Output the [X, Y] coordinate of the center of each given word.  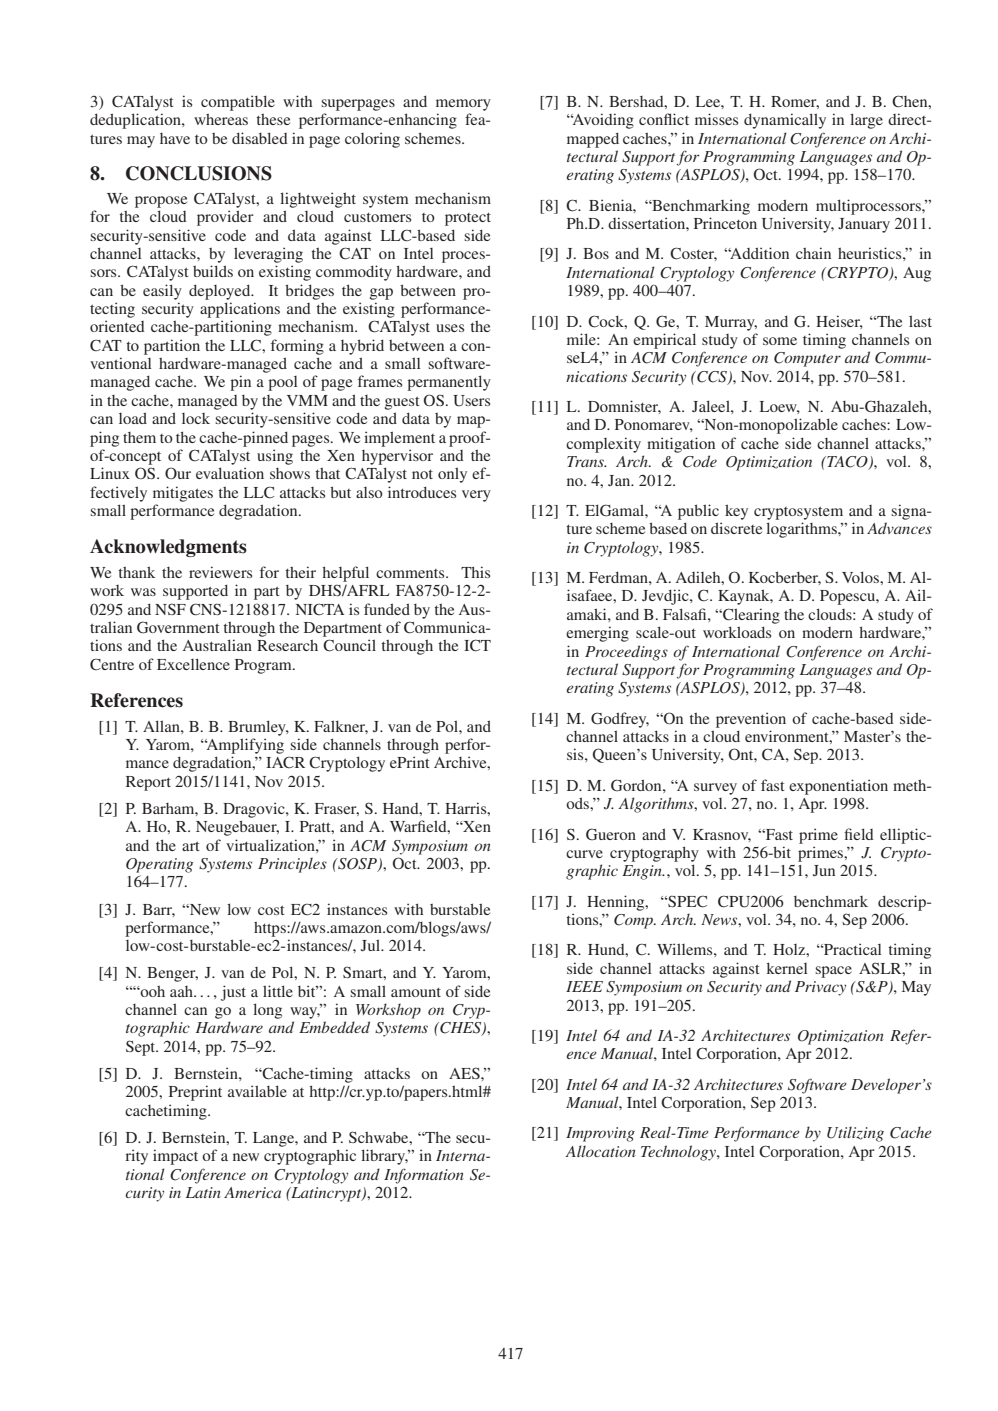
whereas [221, 119]
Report [148, 783]
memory [463, 105]
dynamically [785, 121]
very [476, 496]
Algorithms [657, 805]
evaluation [230, 473]
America [252, 1192]
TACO [847, 463]
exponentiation [838, 787]
